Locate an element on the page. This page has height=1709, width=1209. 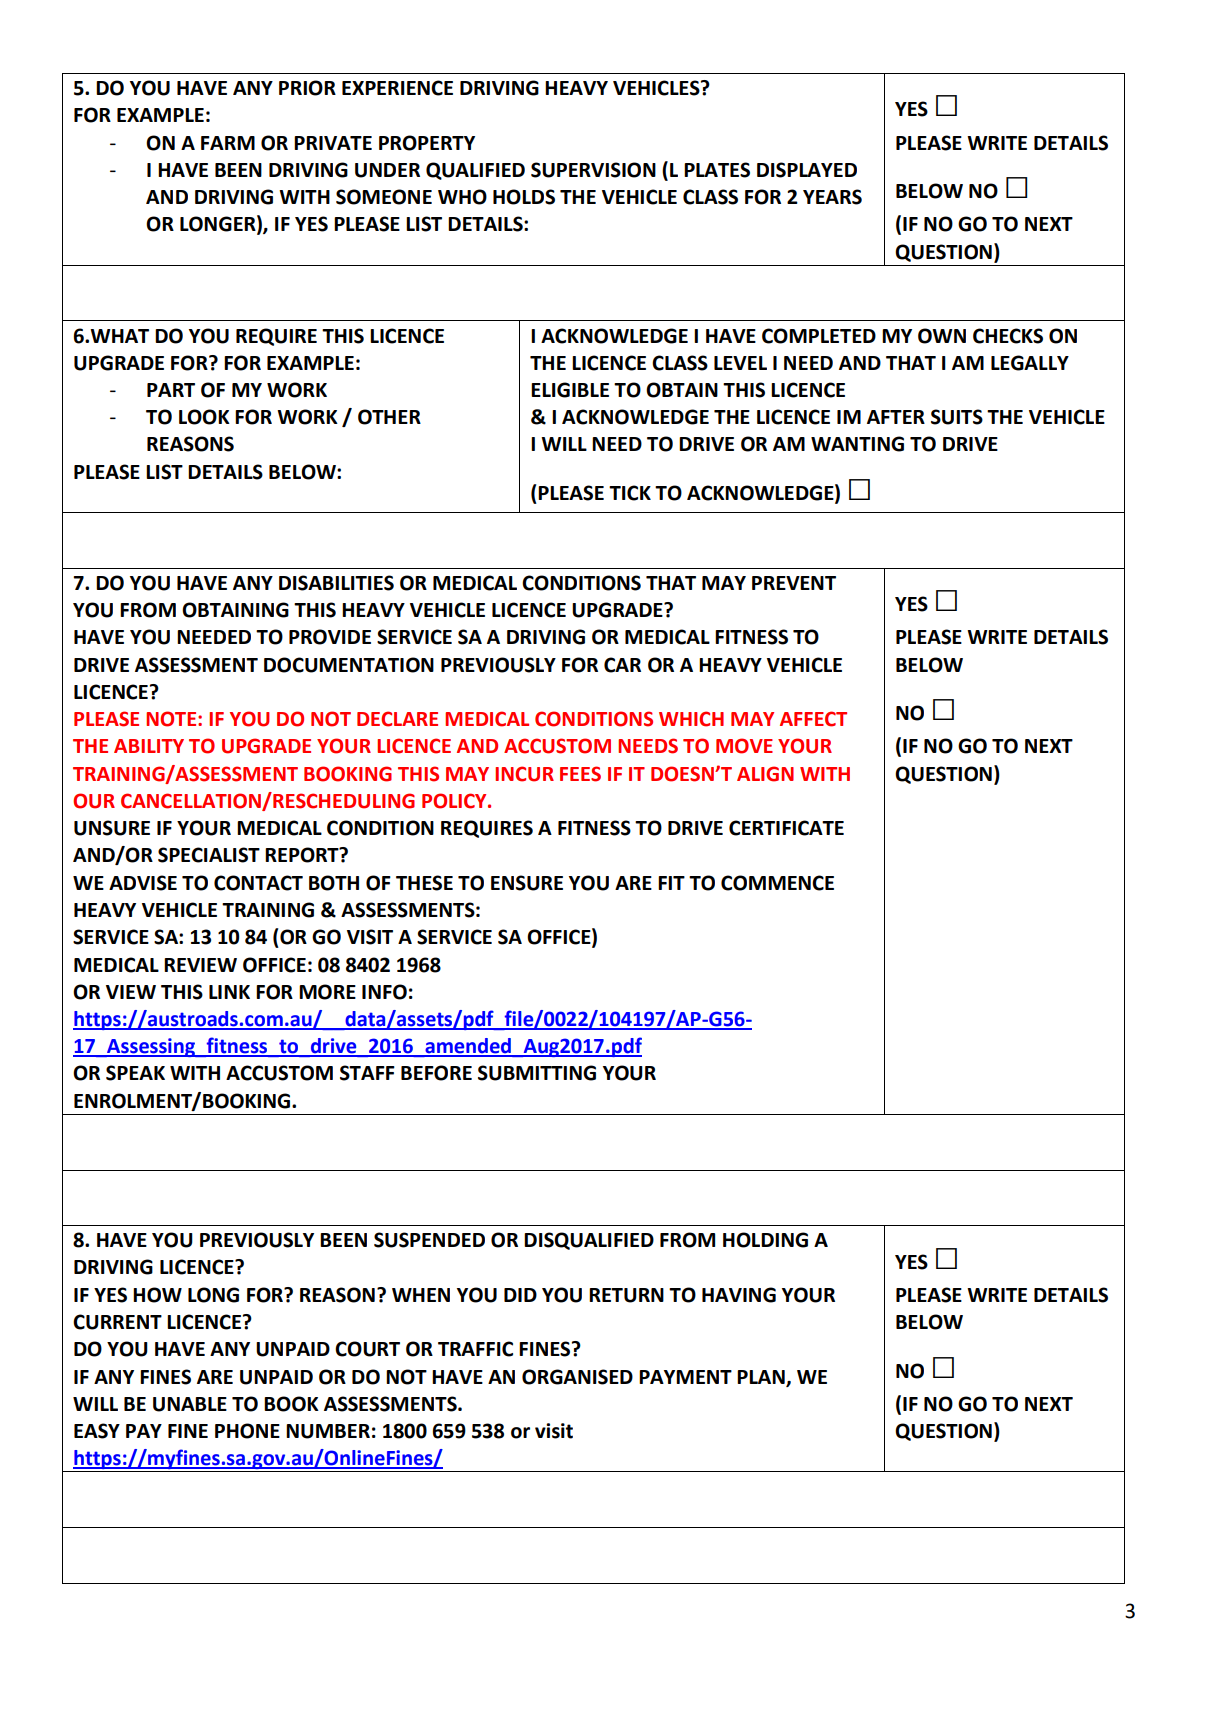
ABILITY is located at coordinates (149, 746).
